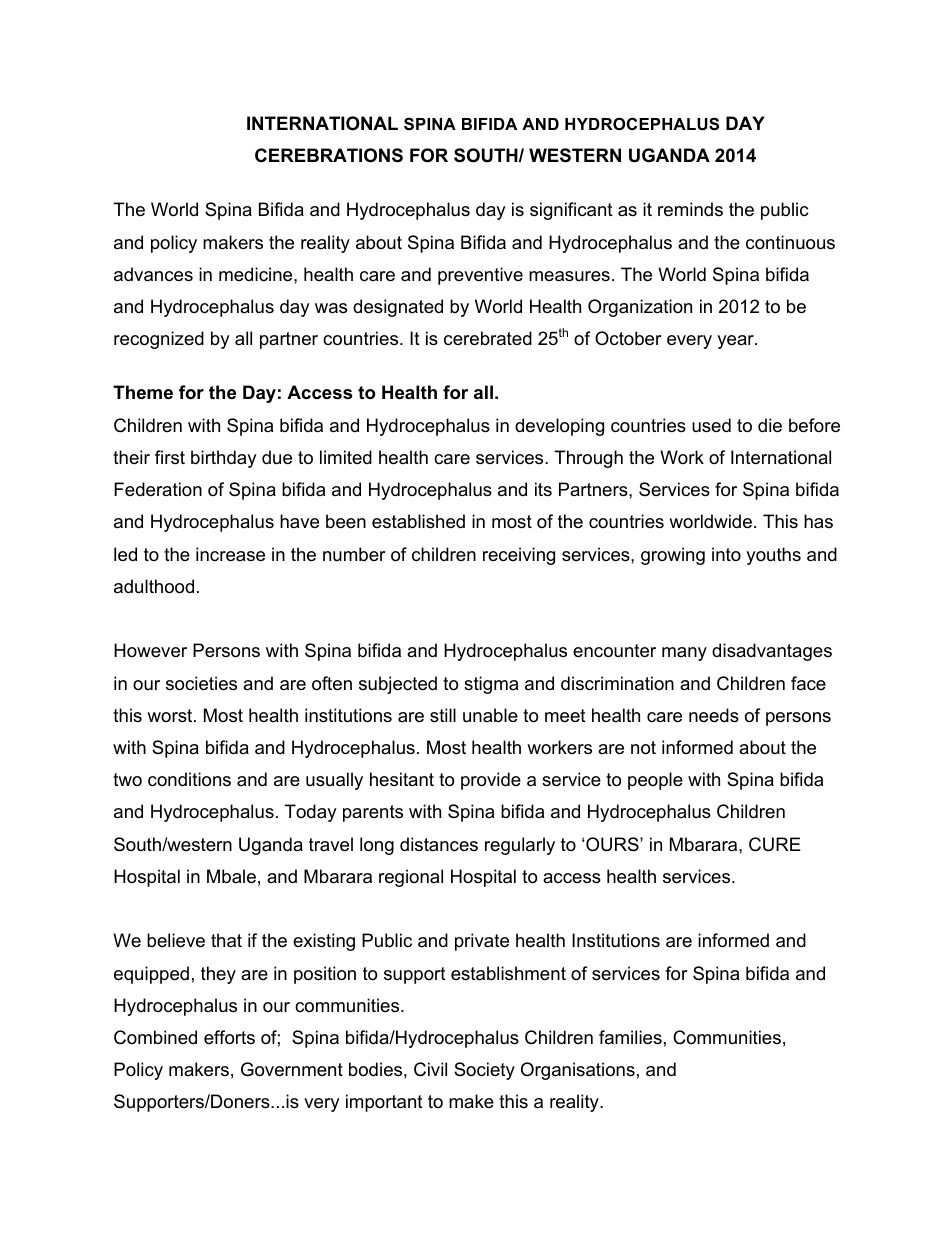 Image resolution: width=952 pixels, height=1233 pixels. What do you see at coordinates (226, 940) in the page?
I see `that` at bounding box center [226, 940].
